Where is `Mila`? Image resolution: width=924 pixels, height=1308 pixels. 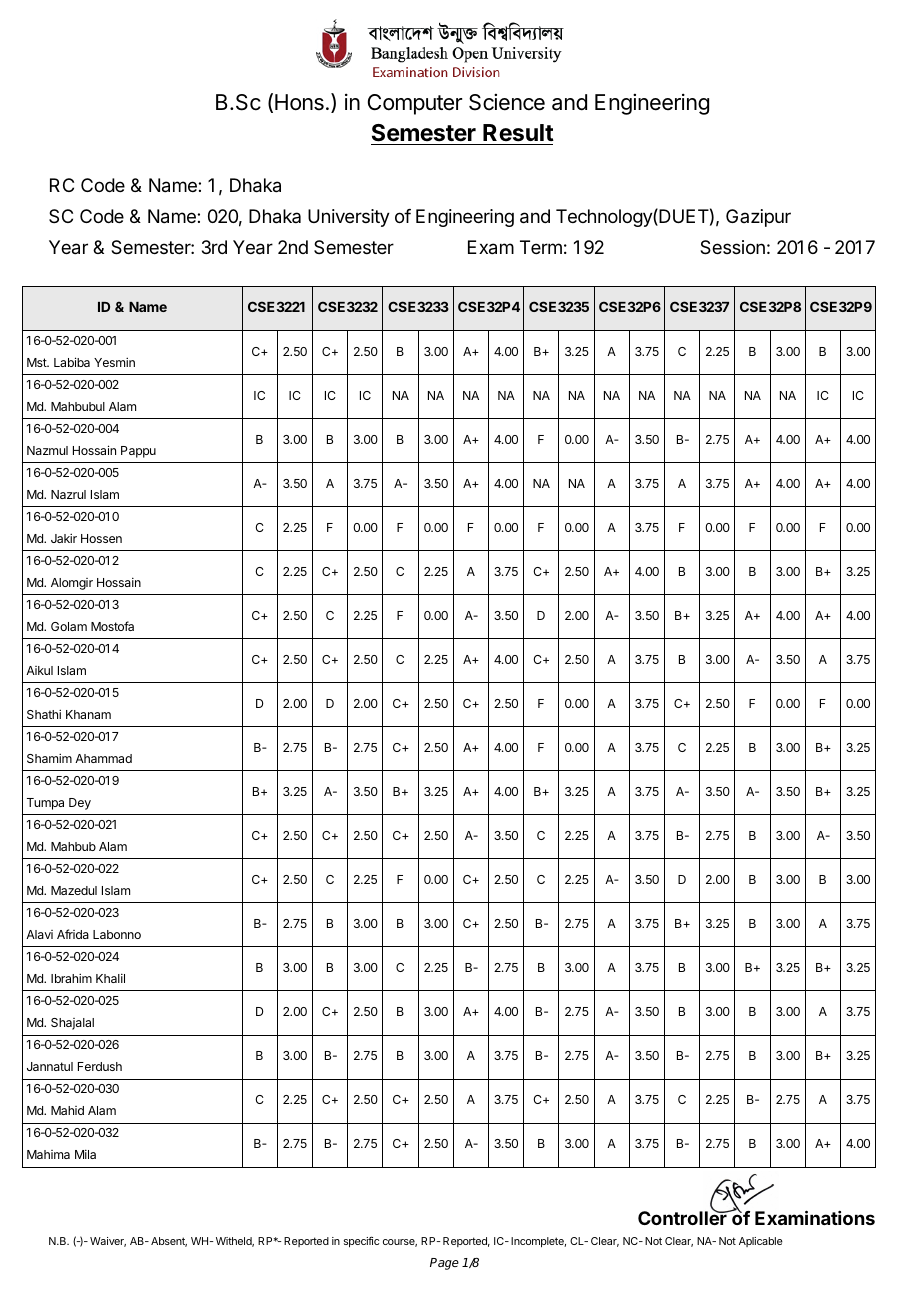
Mila is located at coordinates (85, 1154).
